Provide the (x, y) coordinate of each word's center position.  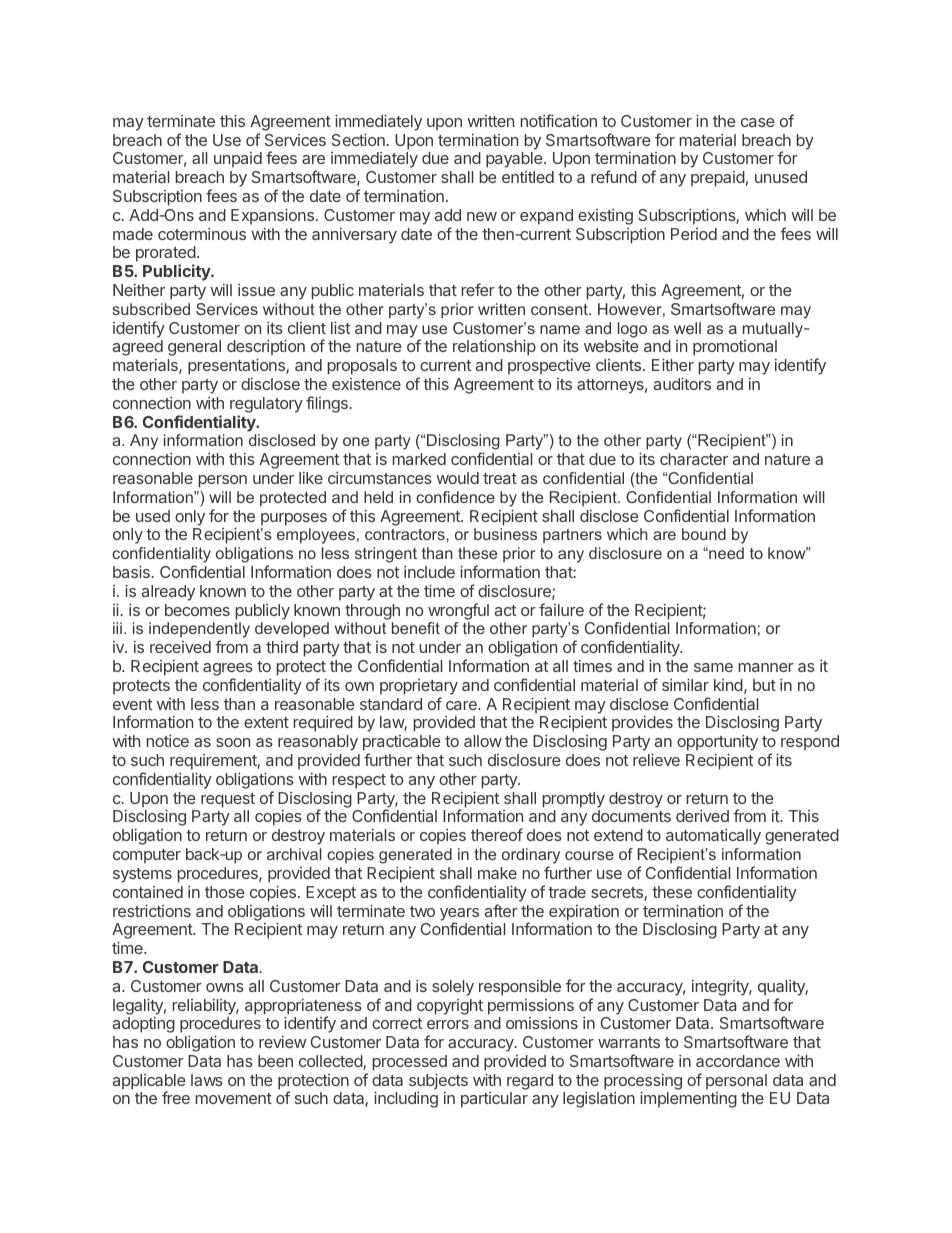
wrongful (458, 611)
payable (515, 160)
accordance (738, 1061)
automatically (713, 837)
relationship (494, 347)
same (713, 667)
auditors (682, 383)
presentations (237, 366)
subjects (438, 1081)
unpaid (238, 160)
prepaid (718, 179)
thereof (497, 834)
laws (207, 1080)
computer (147, 856)
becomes (197, 610)
